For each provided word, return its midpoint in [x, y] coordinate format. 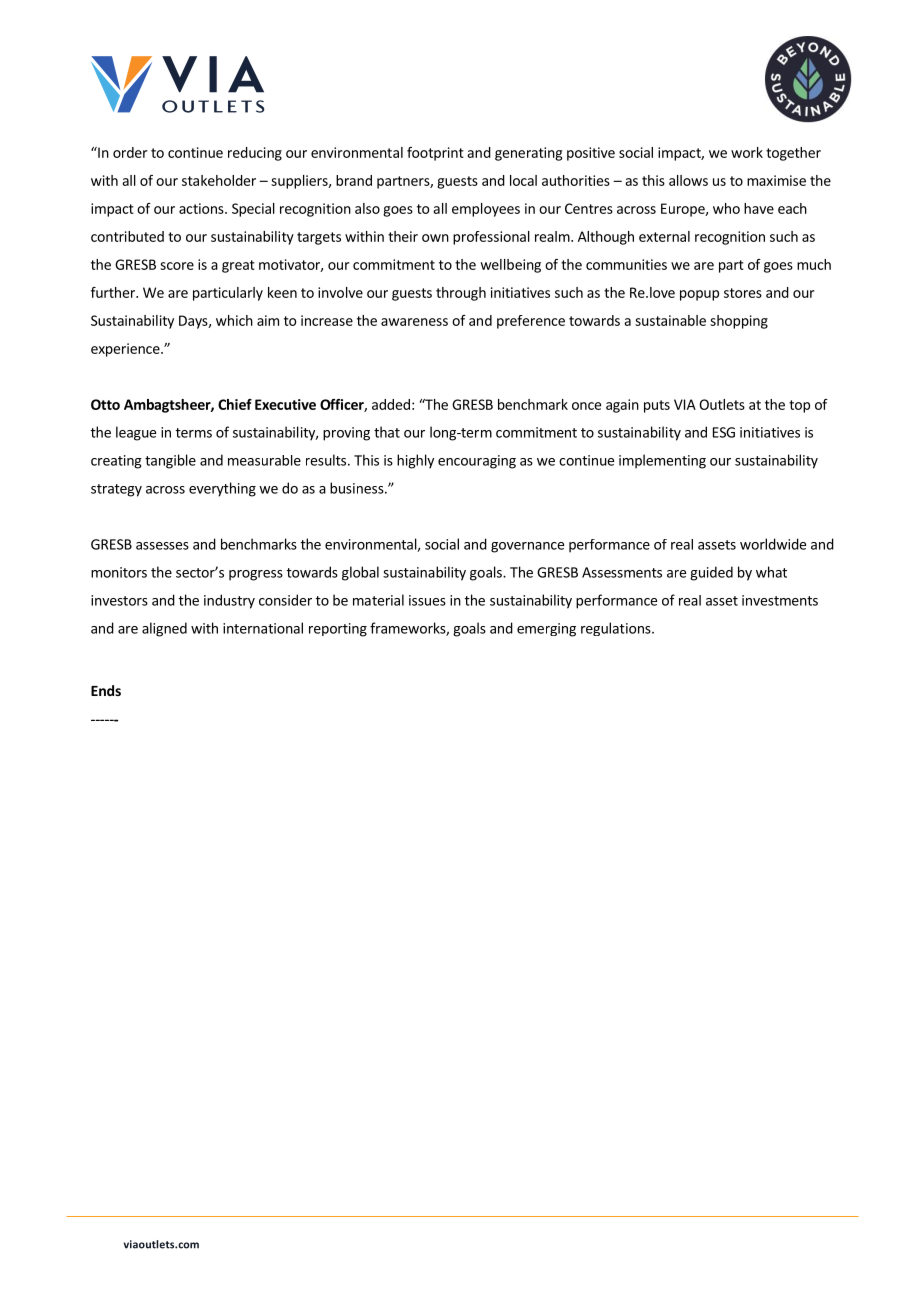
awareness [414, 322]
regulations [617, 629]
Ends [106, 690]
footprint [435, 154]
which [234, 320]
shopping [739, 322]
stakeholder [219, 180]
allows [688, 180]
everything [222, 489]
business [358, 488]
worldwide [773, 544]
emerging [546, 630]
